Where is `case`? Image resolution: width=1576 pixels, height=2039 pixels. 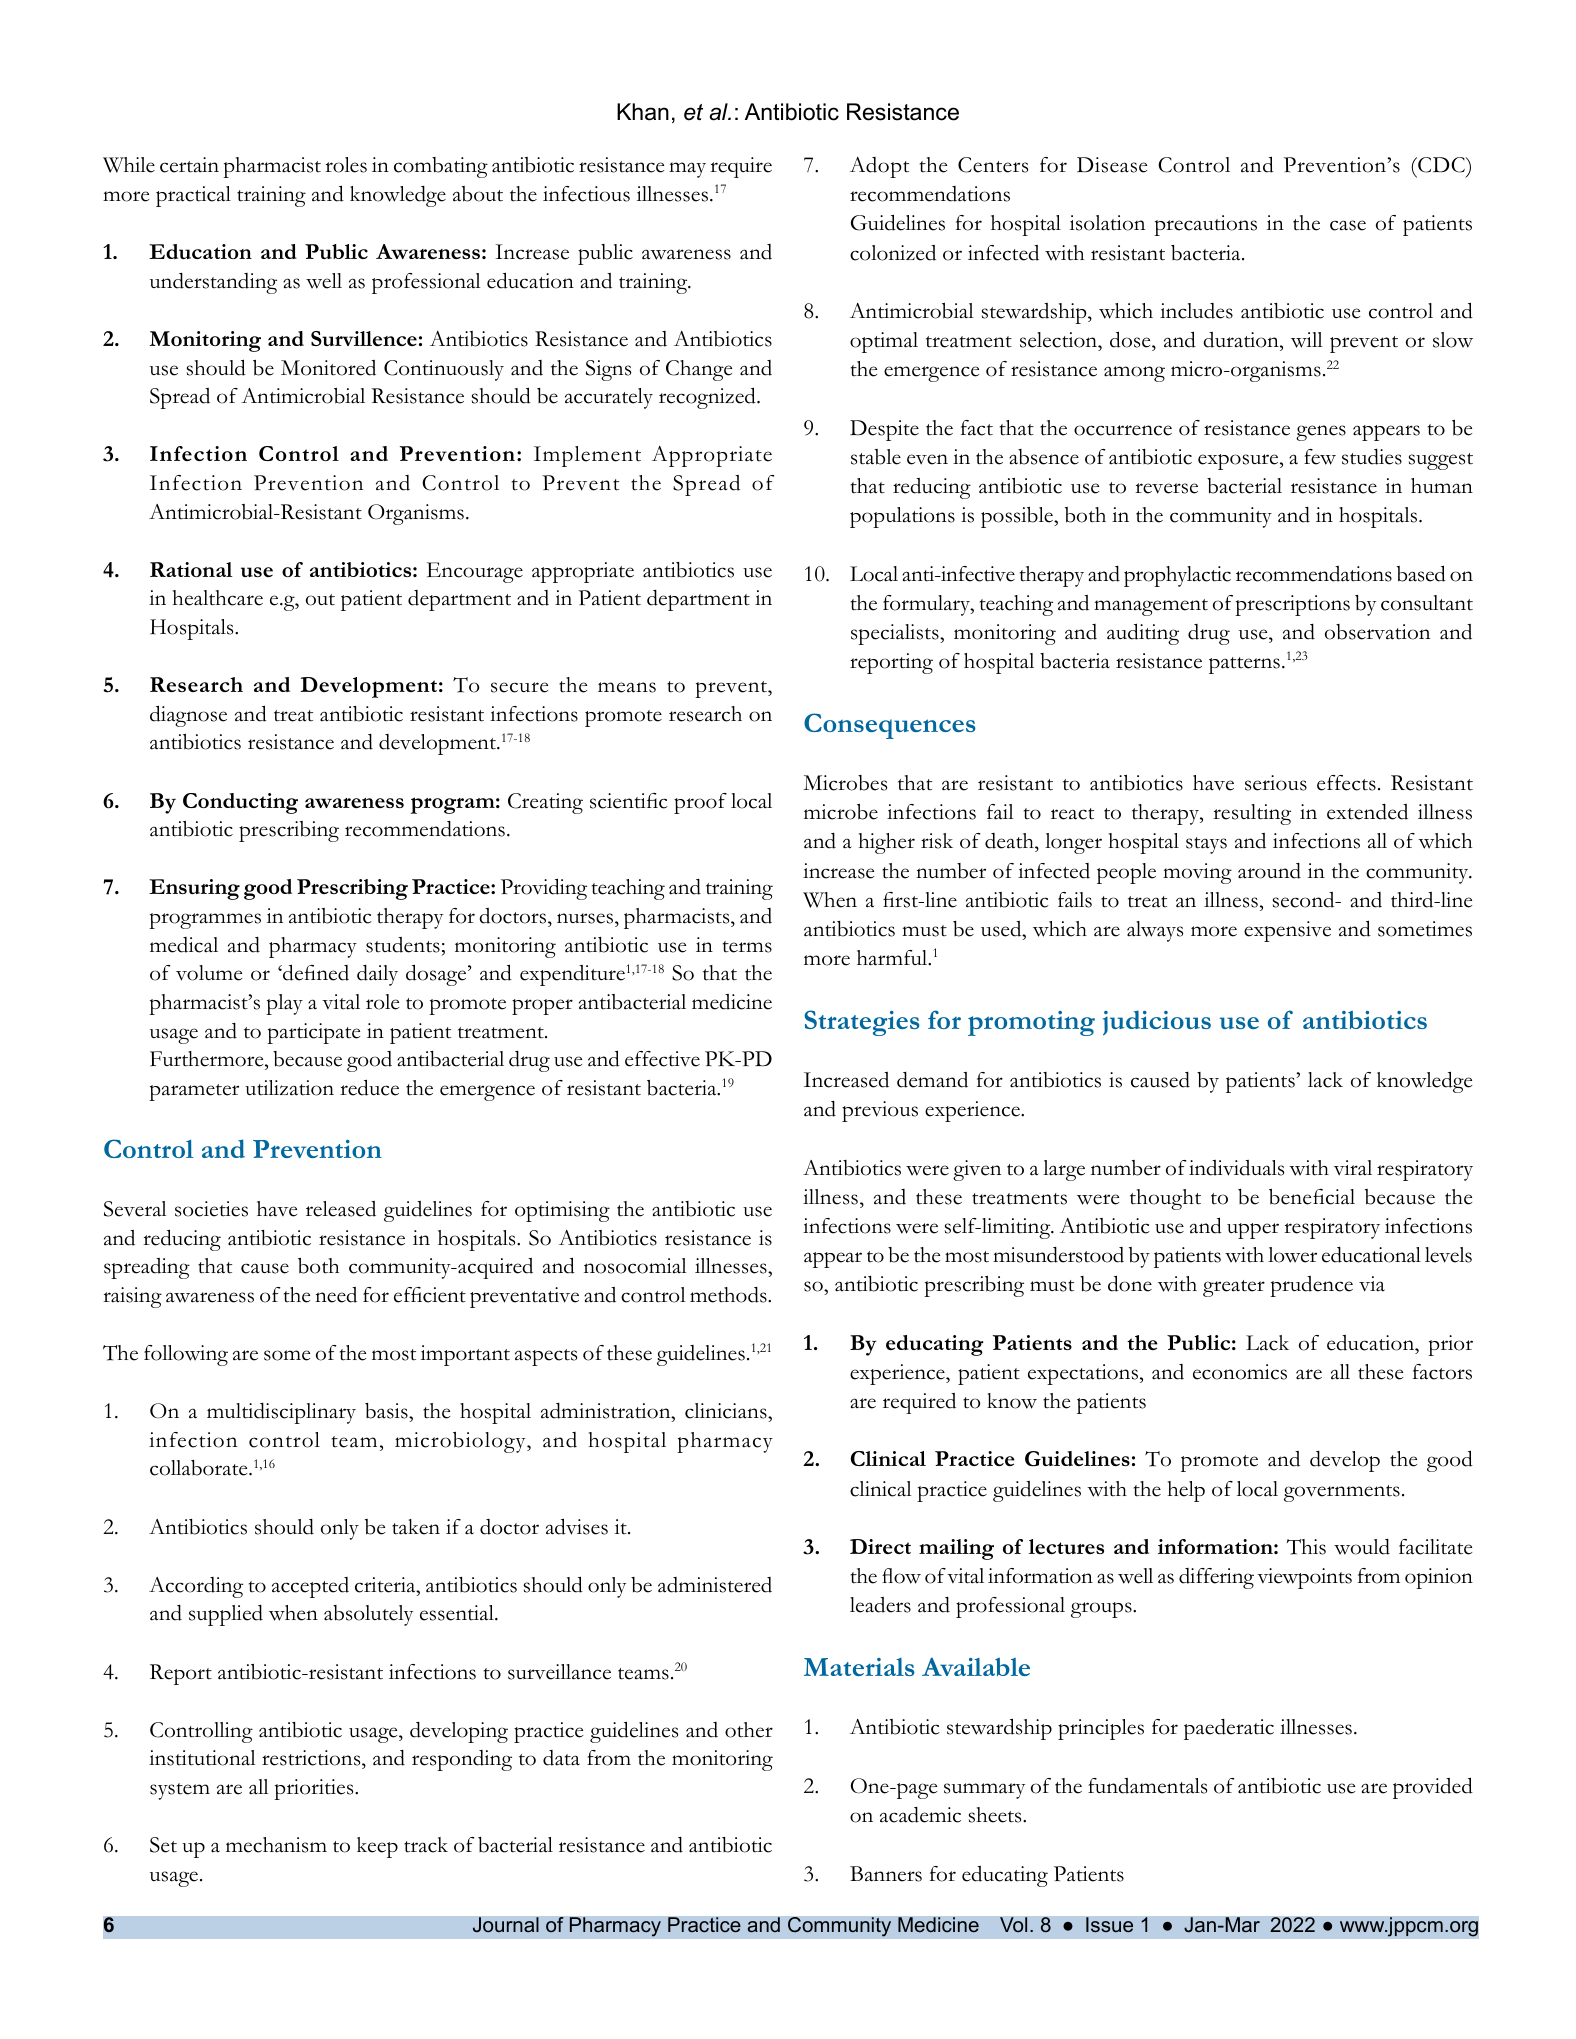
case is located at coordinates (1348, 225).
